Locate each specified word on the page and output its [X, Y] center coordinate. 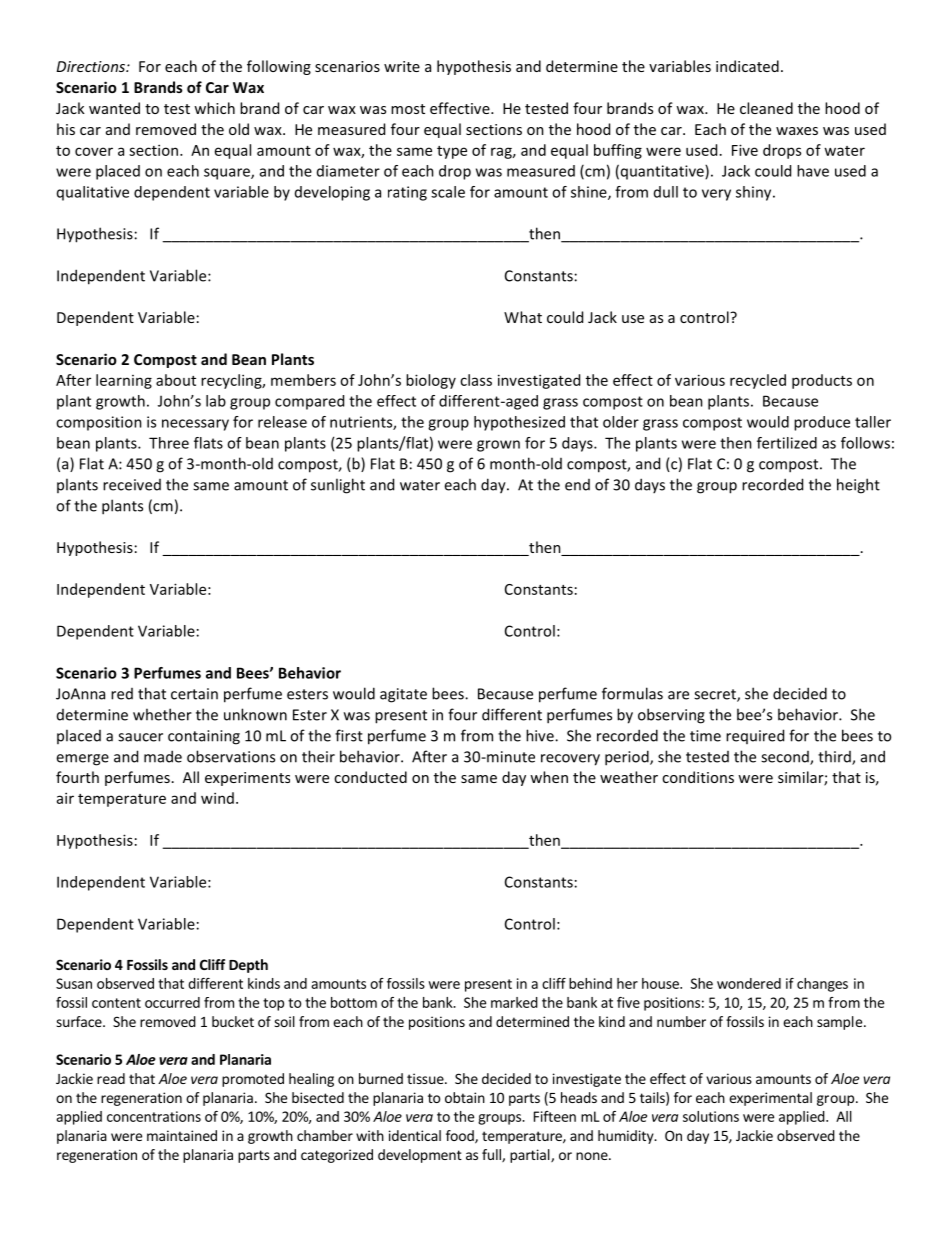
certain [194, 694]
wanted [114, 108]
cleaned [766, 108]
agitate [403, 695]
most [408, 109]
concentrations [154, 1116]
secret [716, 695]
